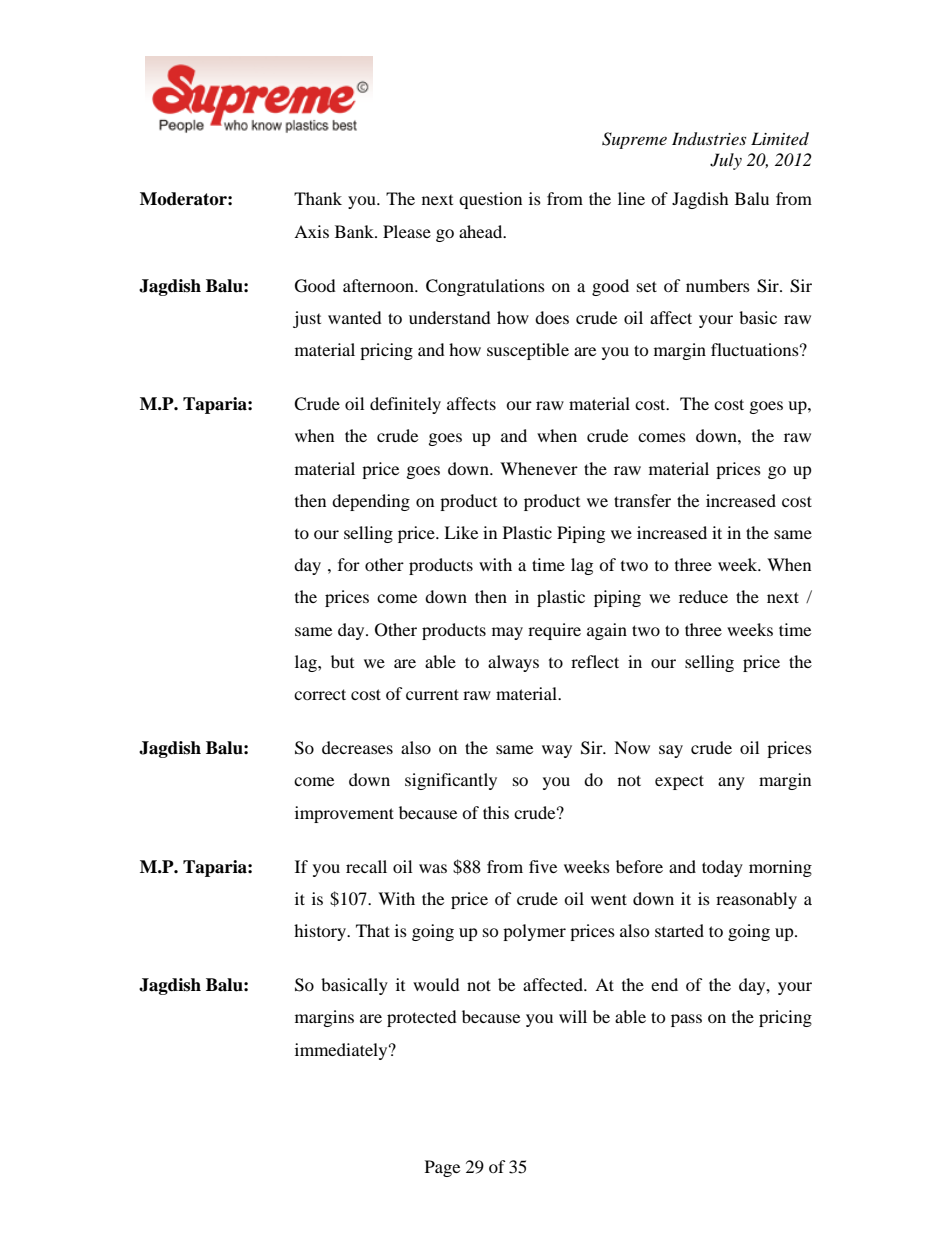 This image has width=952, height=1233. Describe the element at coordinates (726, 161) in the image. I see `July` at that location.
